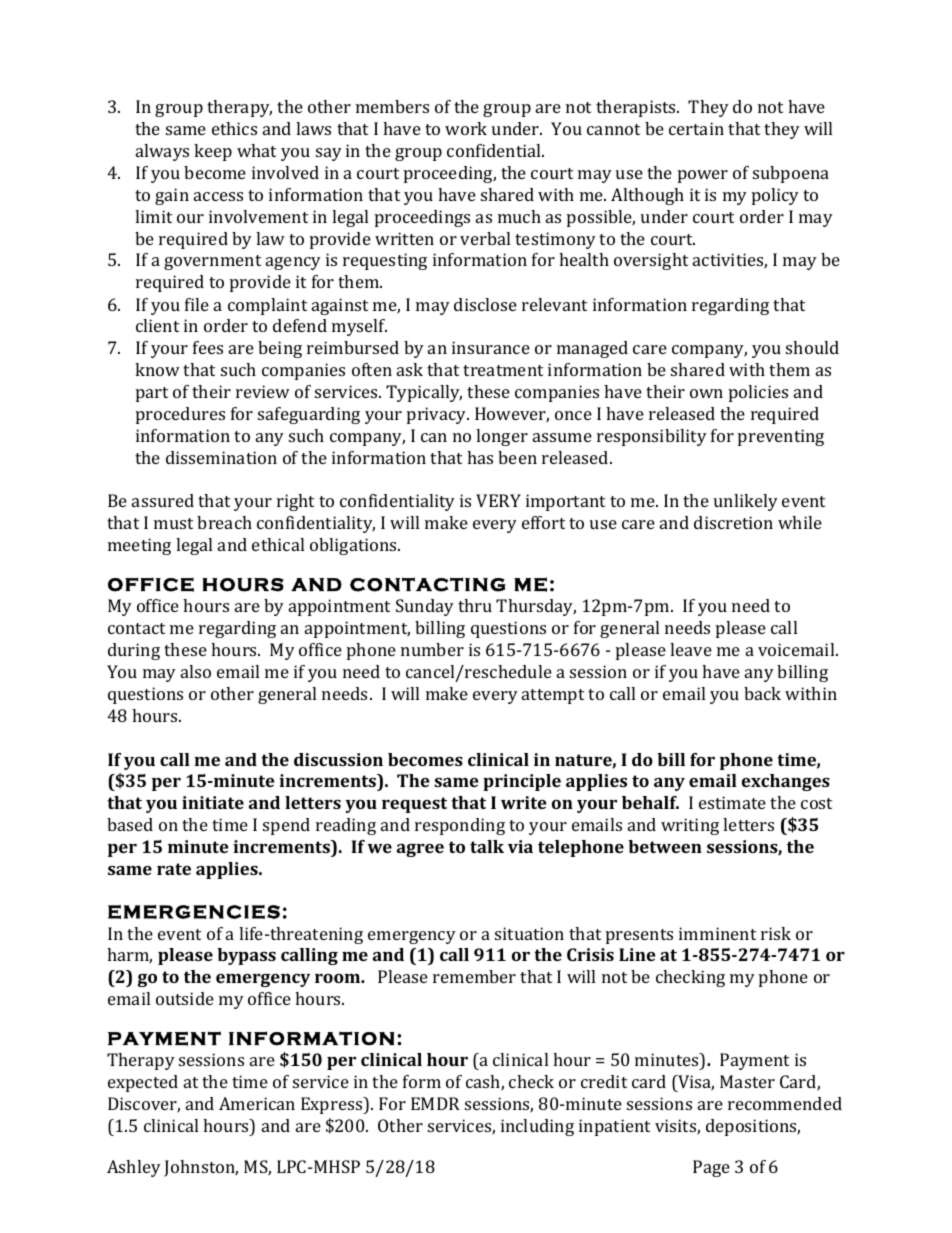 The image size is (952, 1233). I want to click on thru, so click(475, 605).
